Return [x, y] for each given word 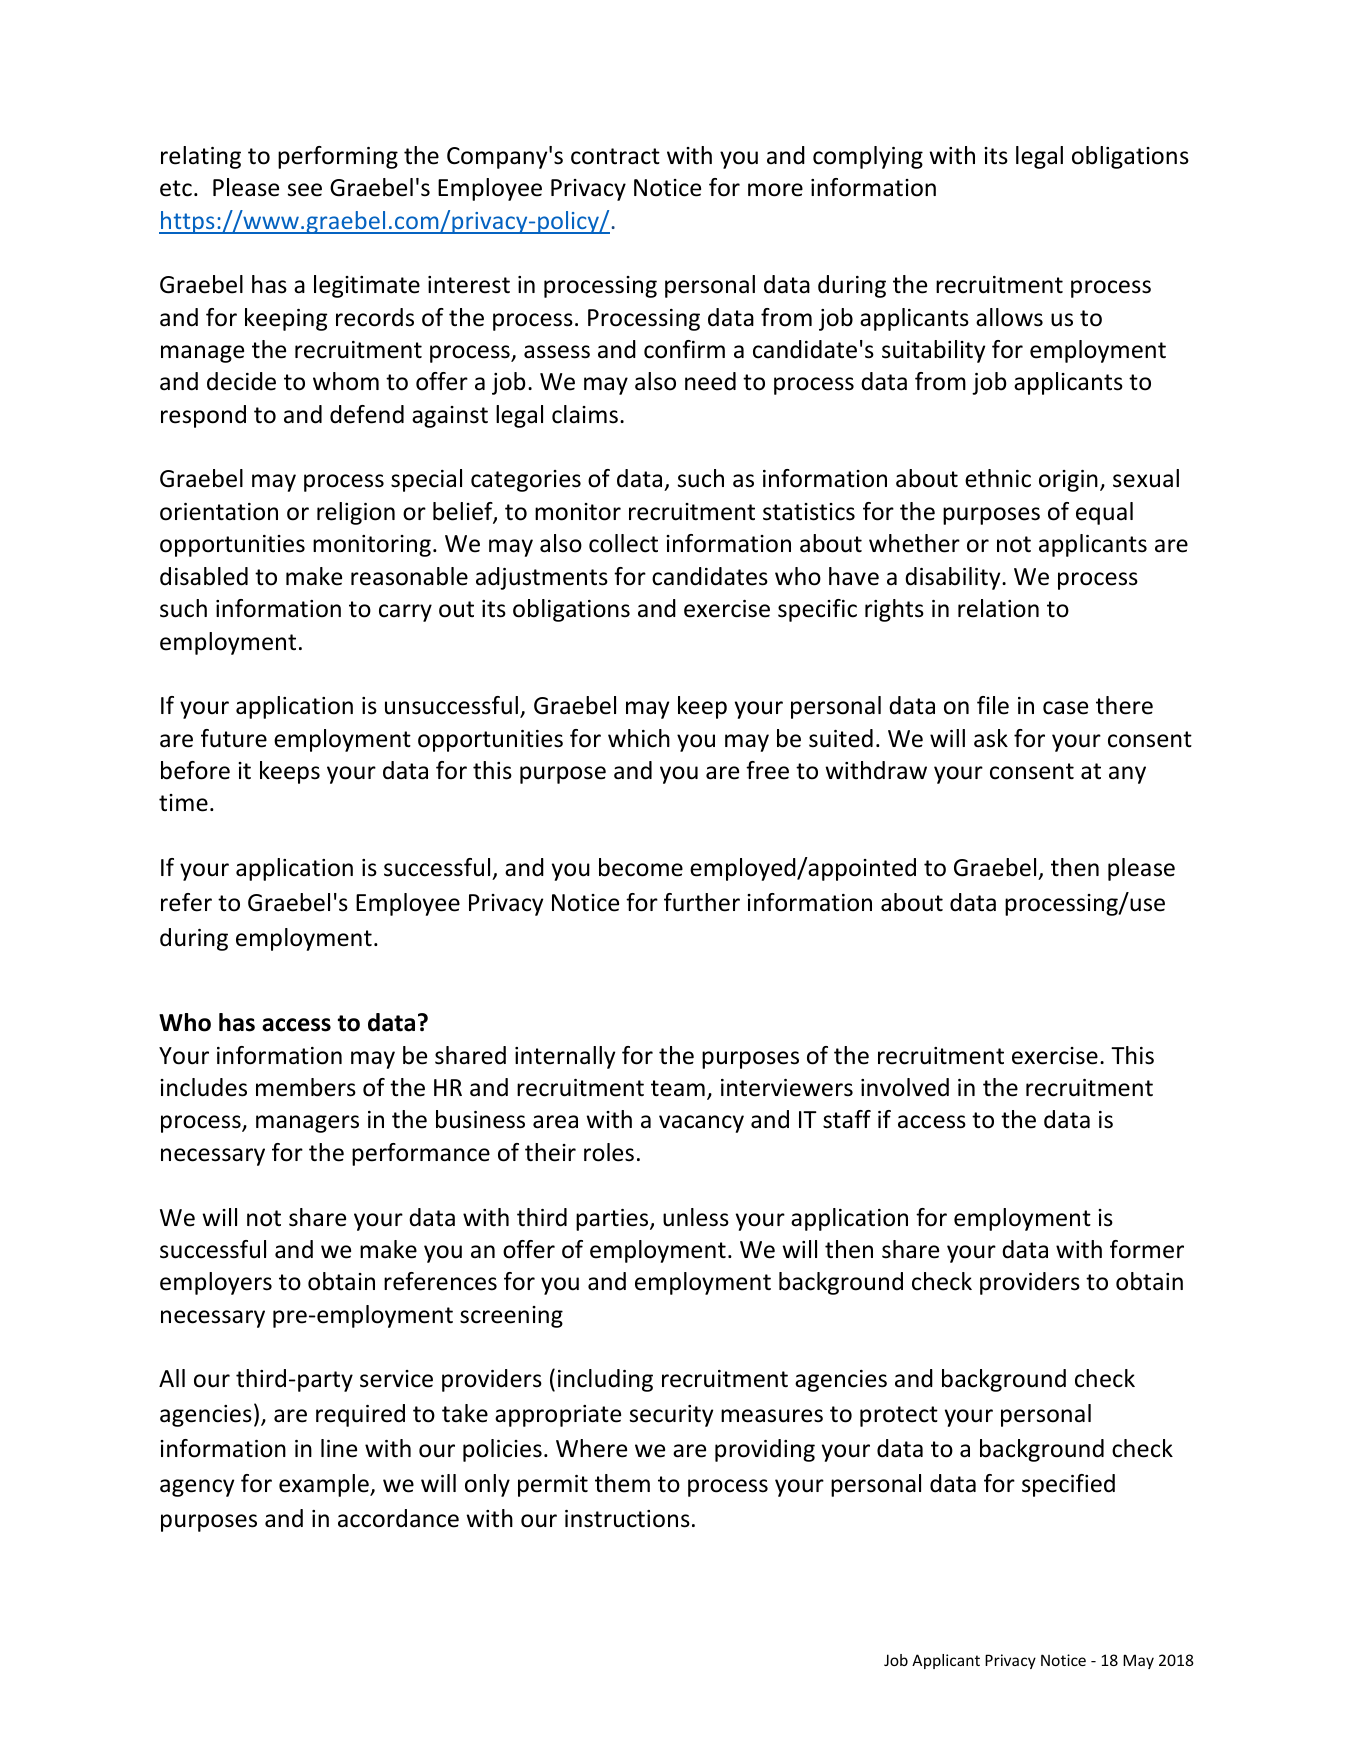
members [306, 1087]
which [639, 738]
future [234, 738]
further [702, 902]
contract [615, 156]
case [1065, 708]
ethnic [998, 478]
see [305, 190]
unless [696, 1217]
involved [905, 1087]
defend [367, 414]
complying [868, 157]
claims [585, 414]
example [325, 1485]
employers [216, 1283]
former [1147, 1249]
